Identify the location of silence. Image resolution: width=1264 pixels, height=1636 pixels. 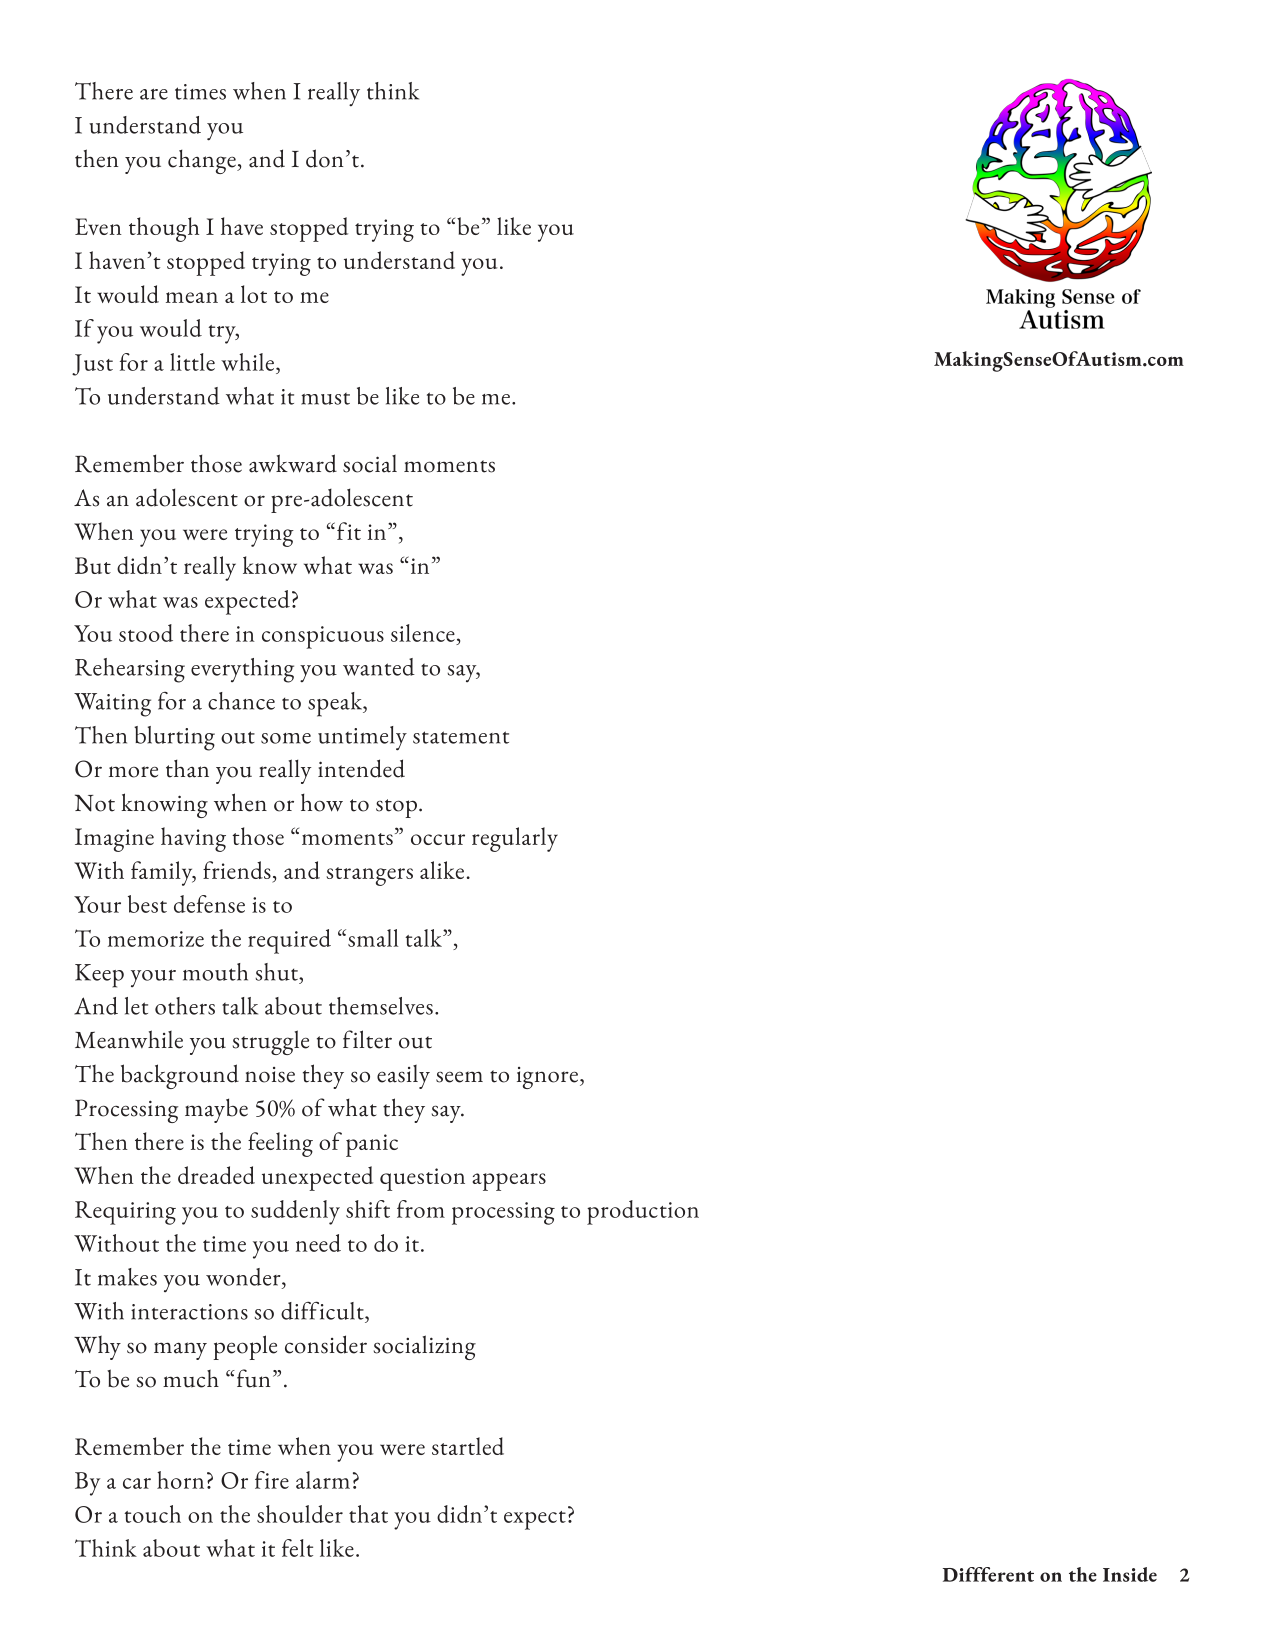
(423, 633).
